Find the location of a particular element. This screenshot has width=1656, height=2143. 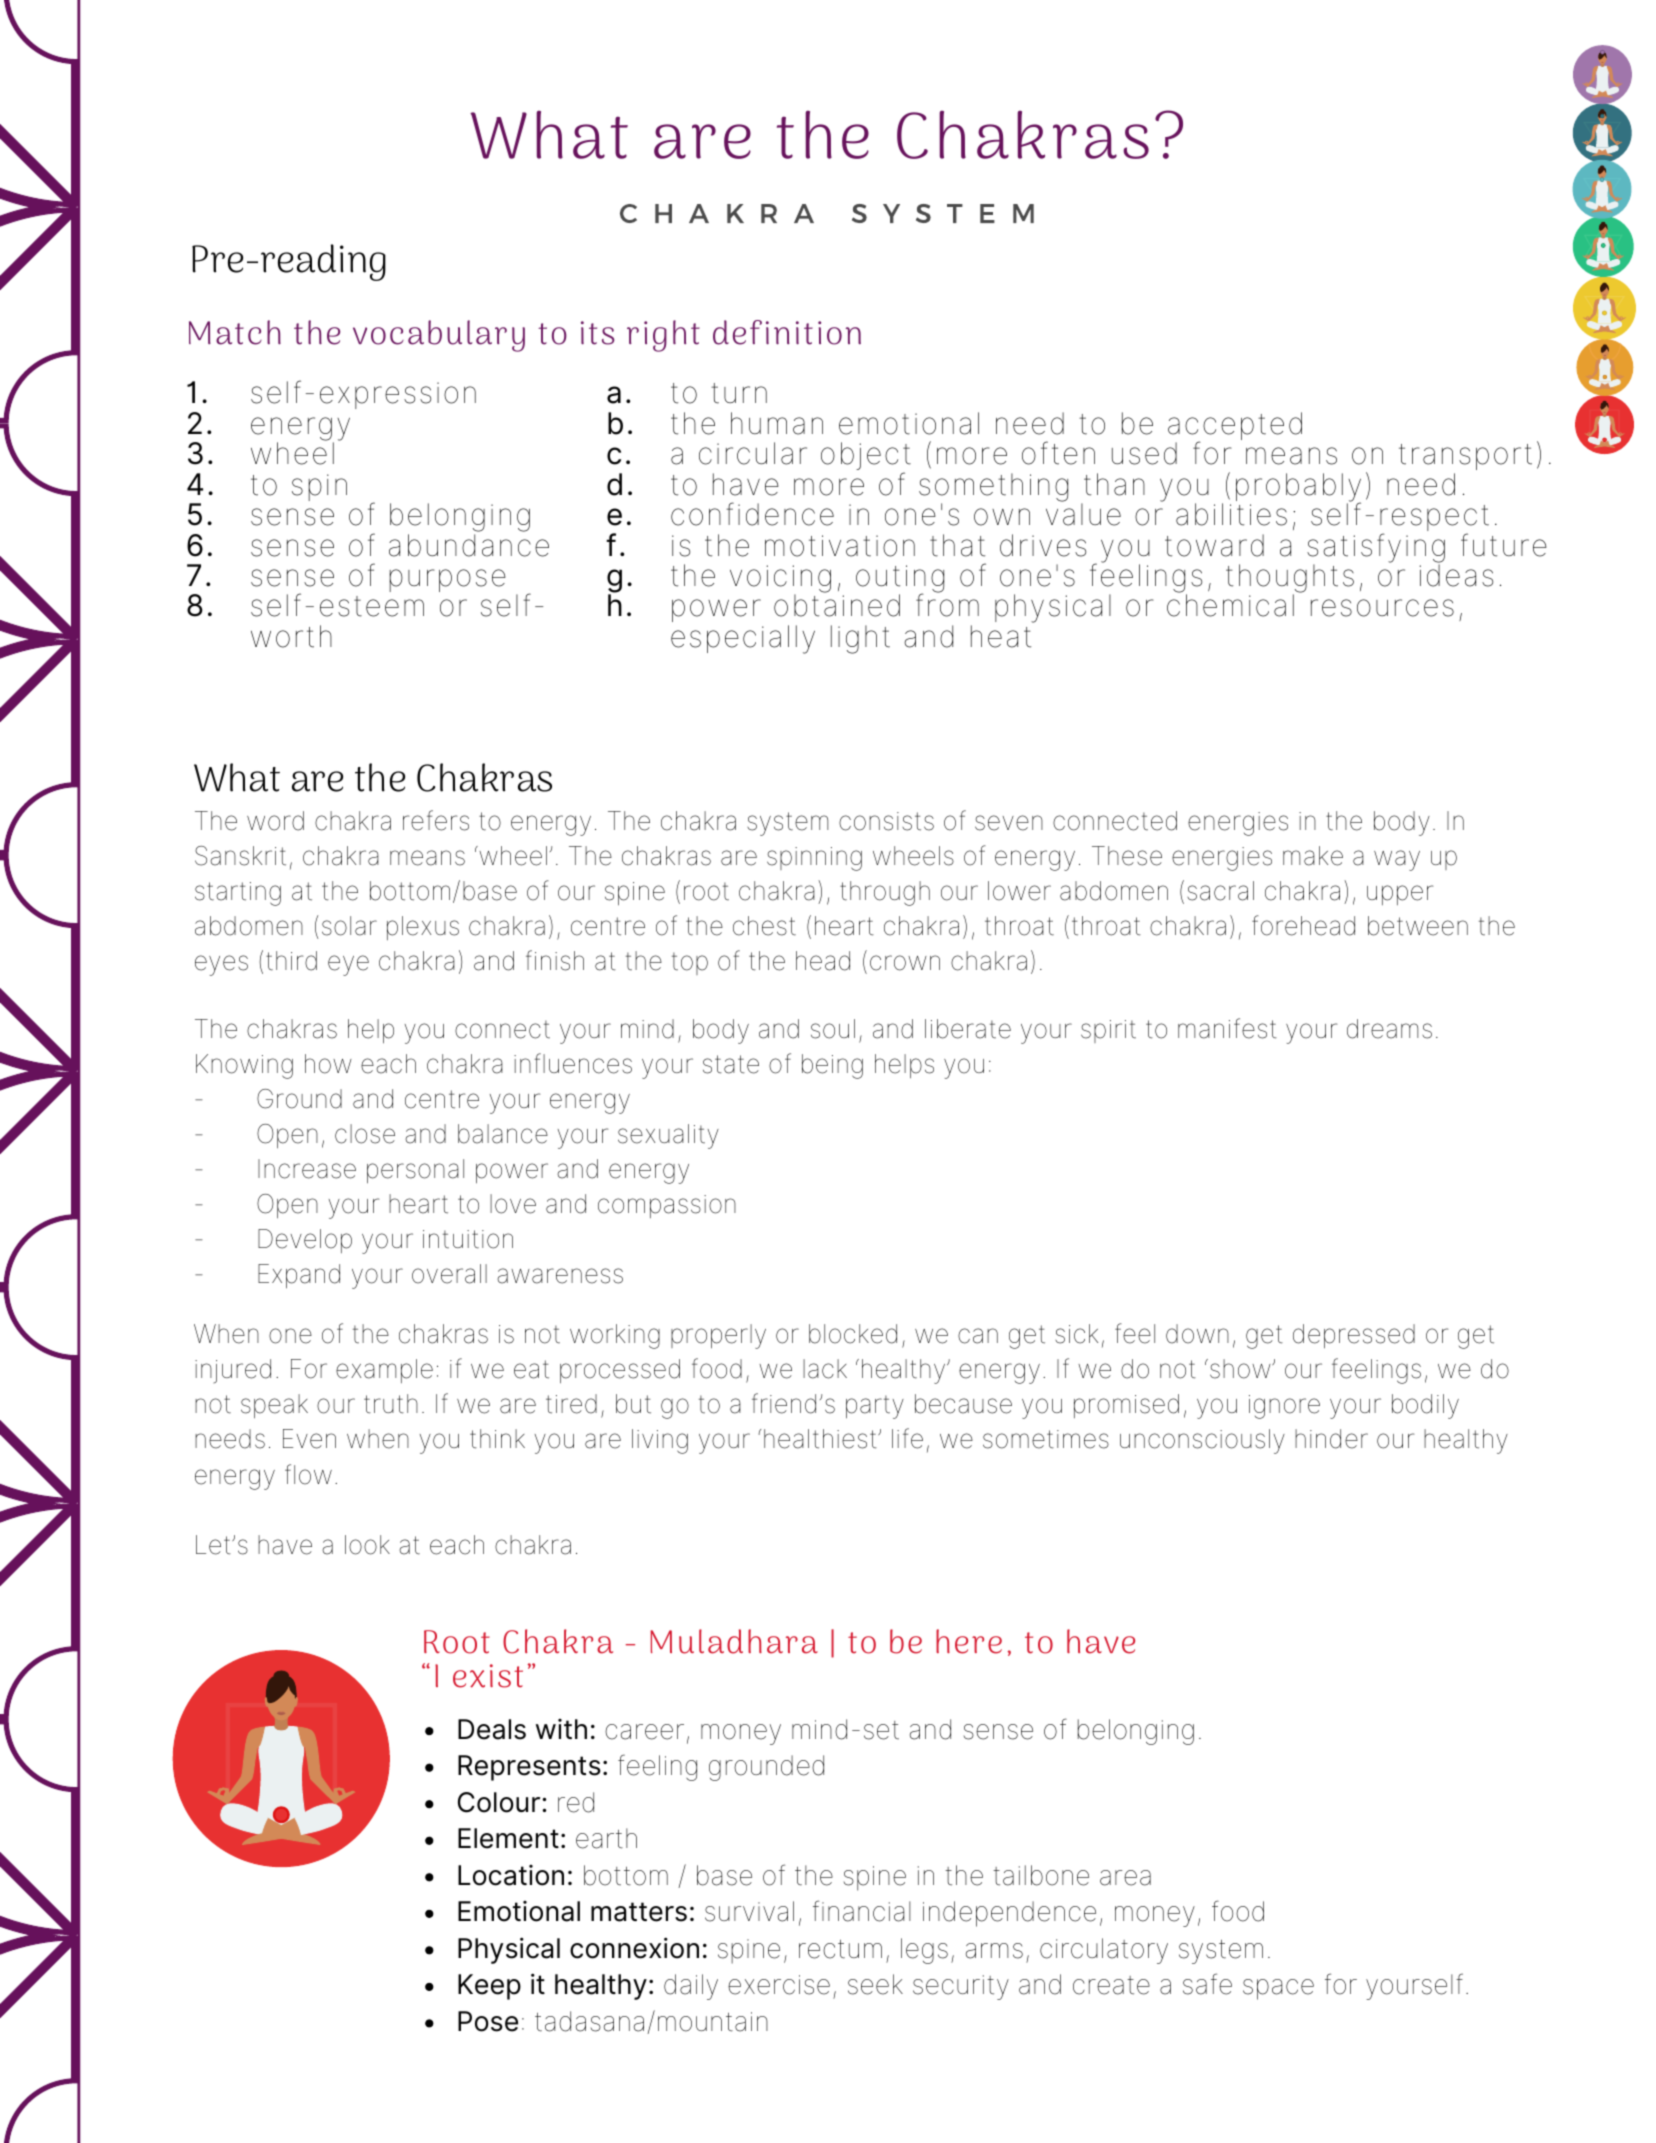

third is located at coordinates (291, 961).
